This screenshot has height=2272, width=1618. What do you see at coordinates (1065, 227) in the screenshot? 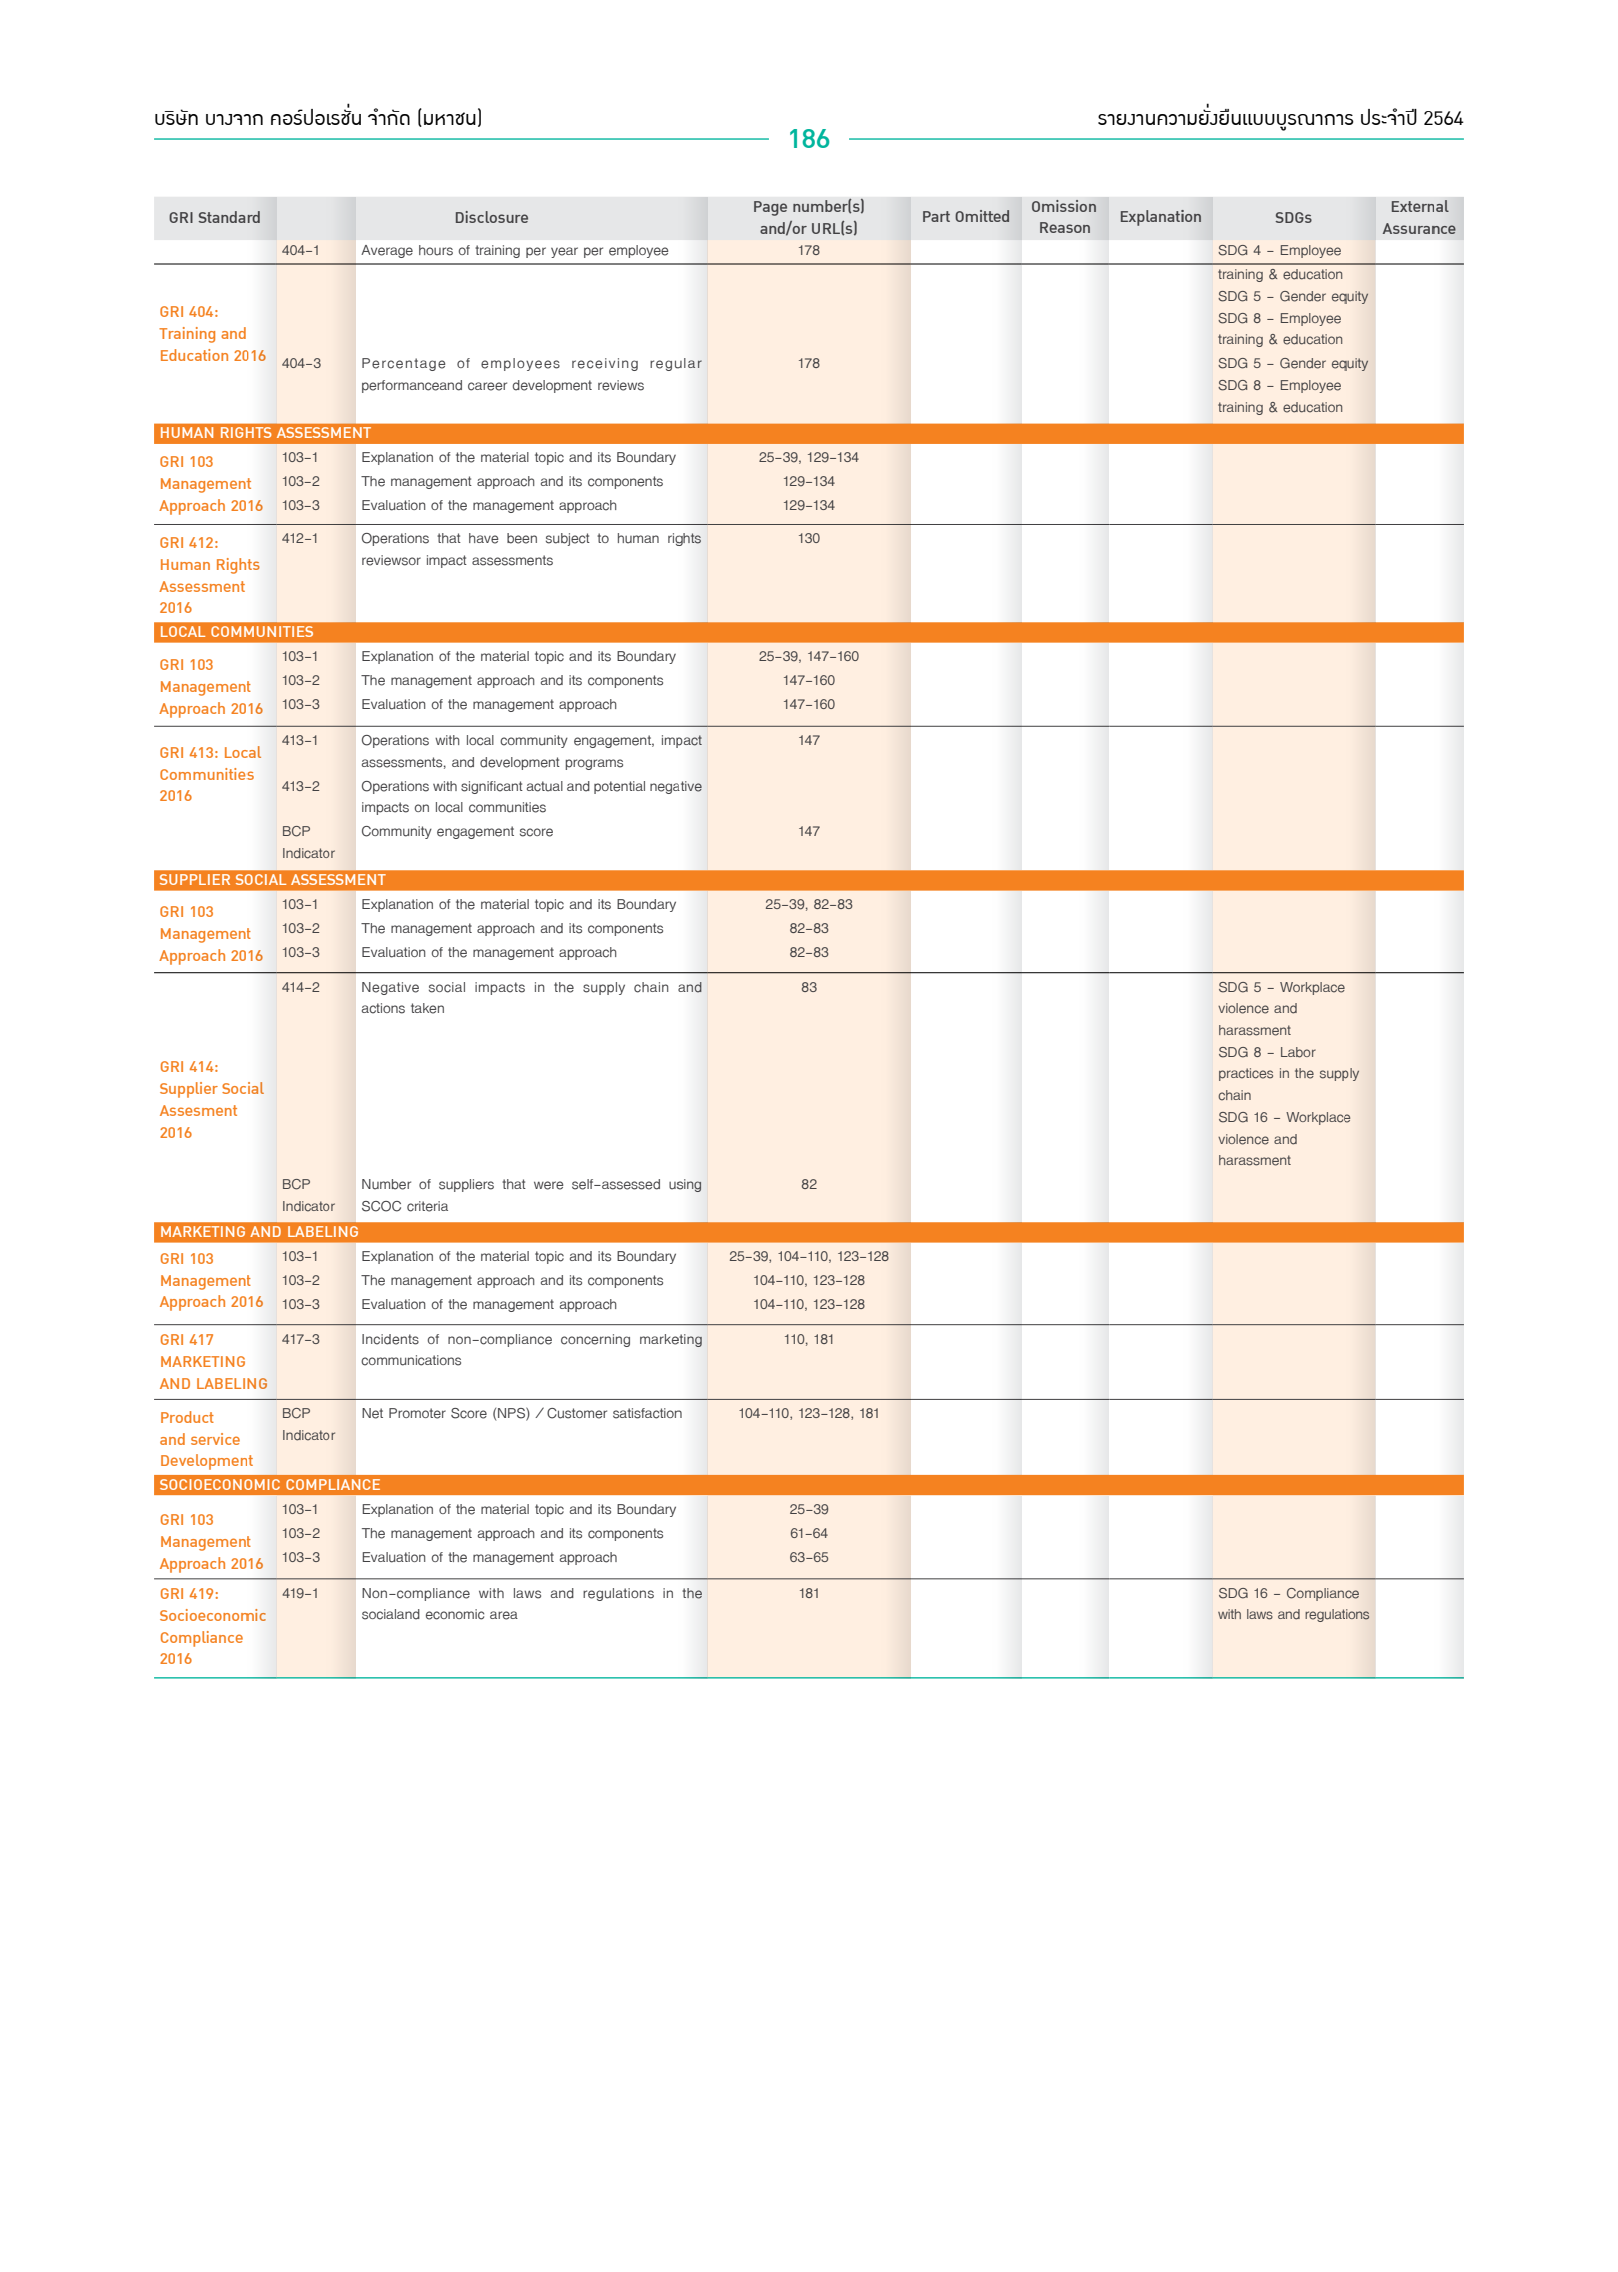
I see `Reason` at bounding box center [1065, 227].
